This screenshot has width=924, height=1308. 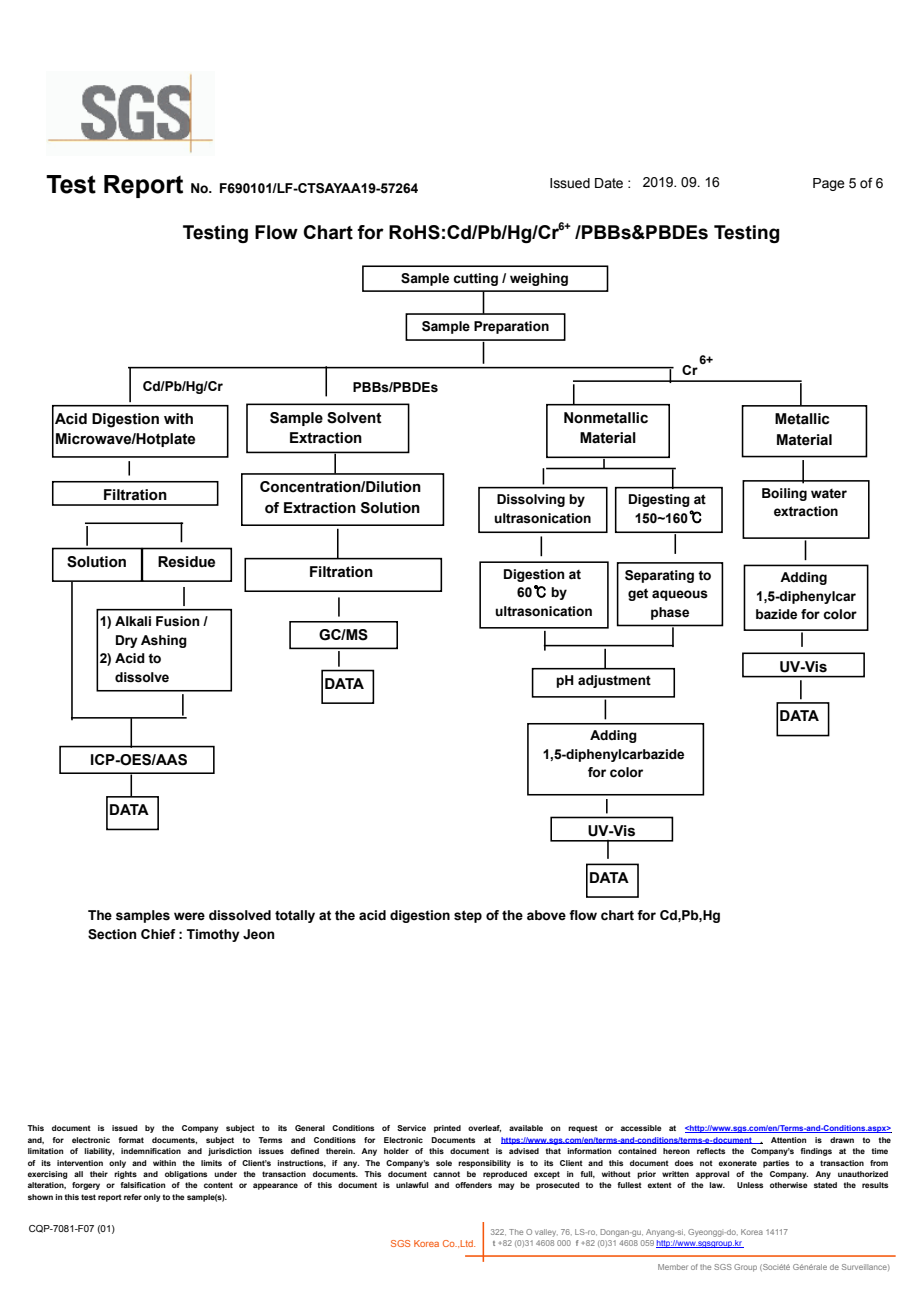 I want to click on step, so click(x=468, y=916).
